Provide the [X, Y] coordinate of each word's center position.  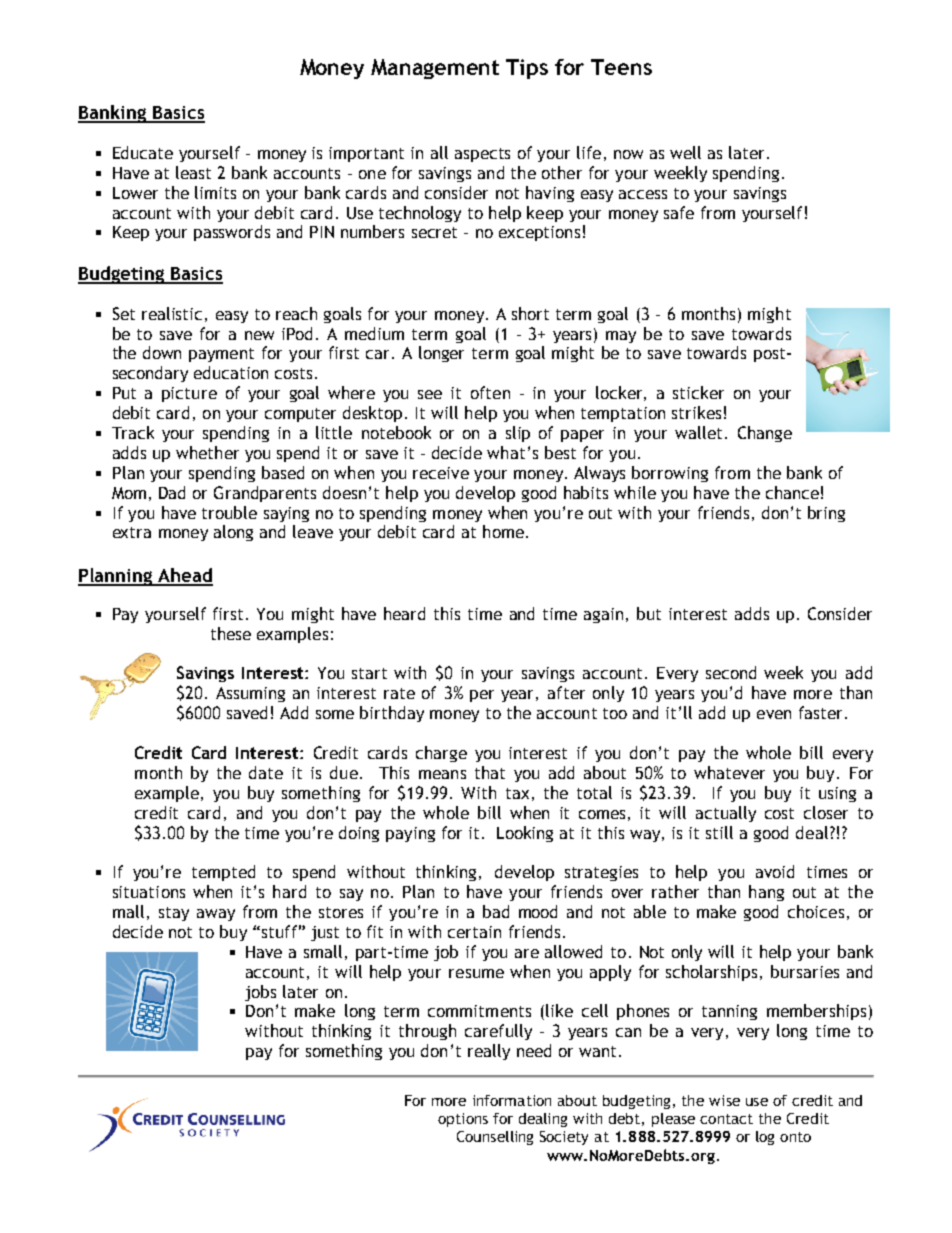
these [231, 633]
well [685, 152]
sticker [698, 392]
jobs [260, 993]
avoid [775, 871]
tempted [223, 873]
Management [435, 69]
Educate [143, 152]
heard [404, 613]
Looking [525, 834]
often [490, 392]
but [649, 613]
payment [221, 355]
